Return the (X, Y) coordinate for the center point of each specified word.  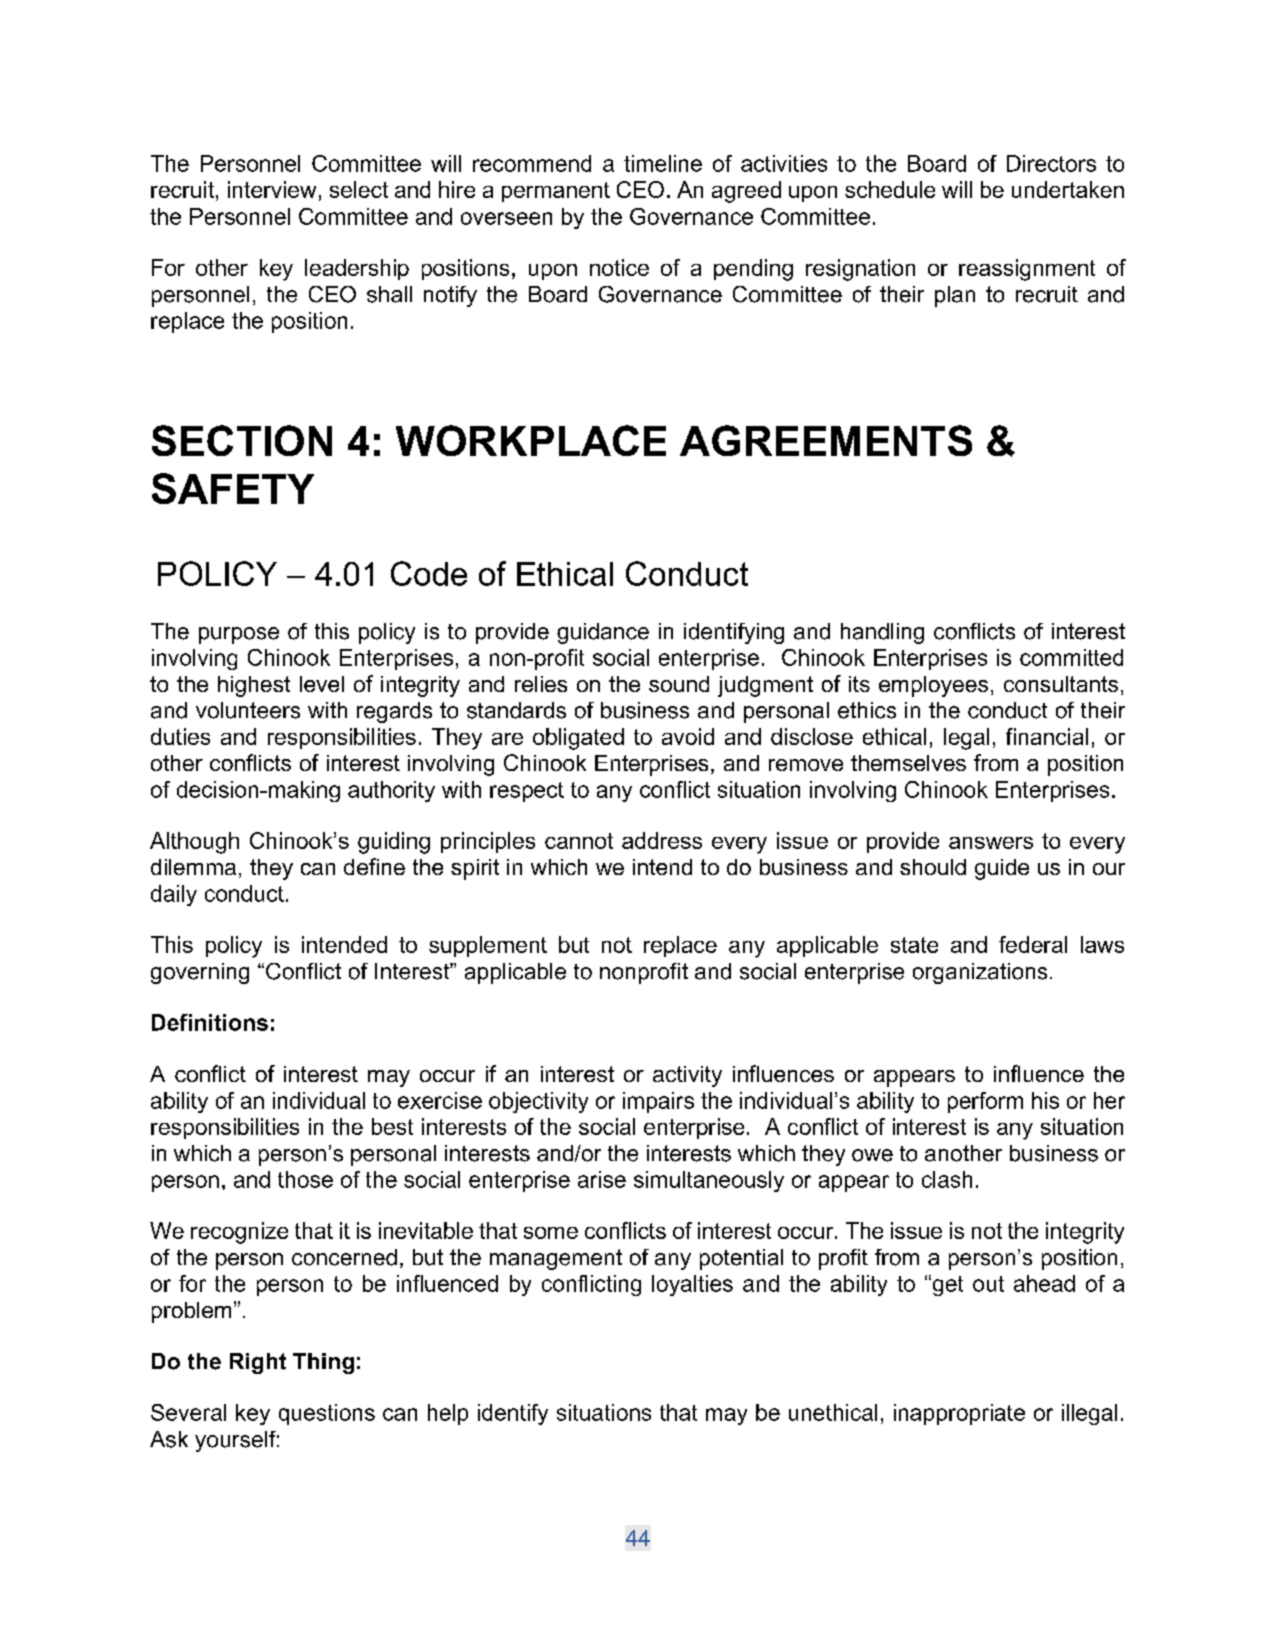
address (662, 840)
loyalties (692, 1285)
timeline (663, 163)
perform (985, 1102)
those (305, 1179)
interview (272, 189)
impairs (658, 1102)
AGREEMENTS (826, 440)
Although (194, 843)
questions (327, 1414)
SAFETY (233, 488)
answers (991, 843)
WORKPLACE (531, 440)
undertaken (1068, 189)
